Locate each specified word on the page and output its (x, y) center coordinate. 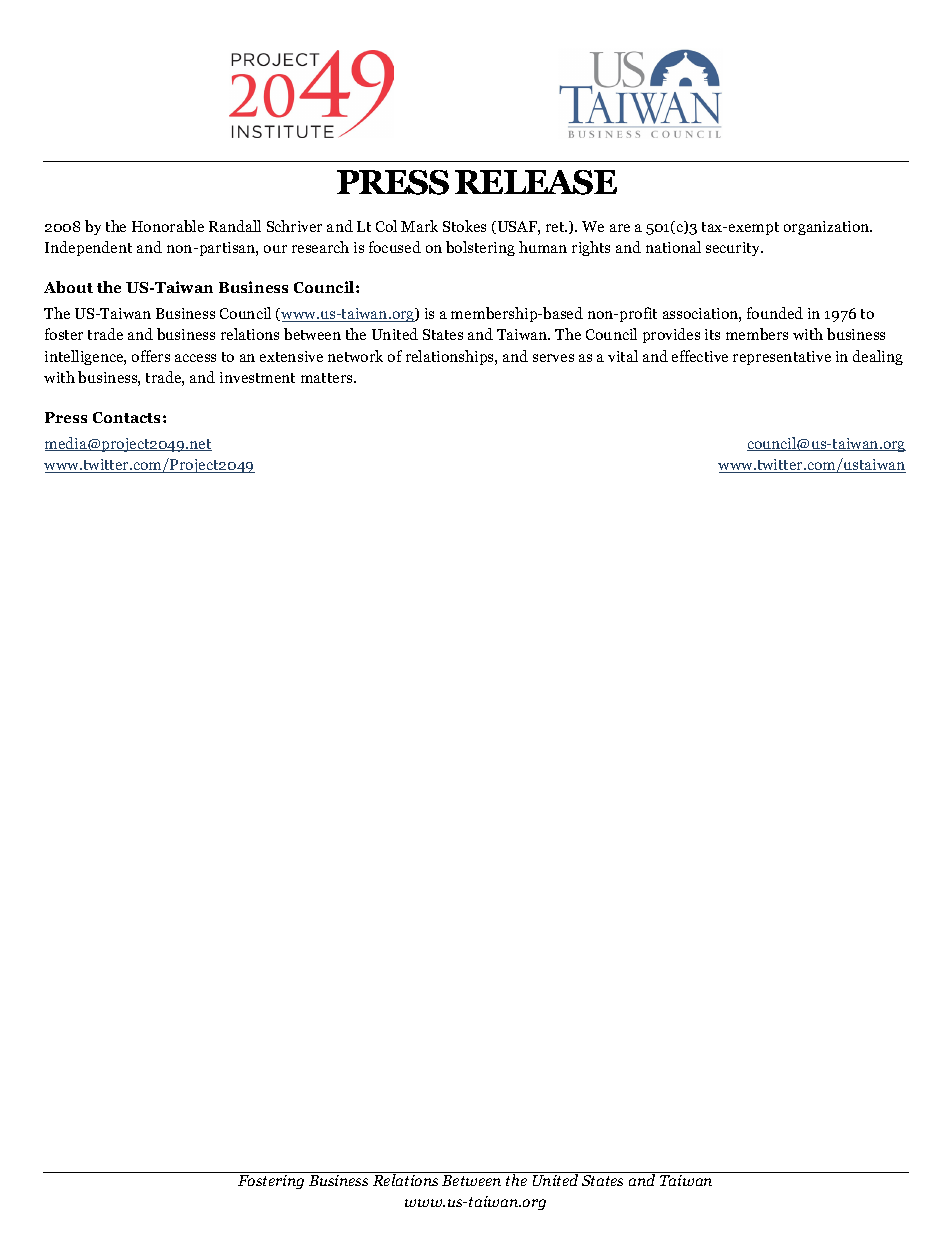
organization (828, 228)
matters (328, 378)
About (68, 287)
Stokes (464, 226)
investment (257, 377)
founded (775, 313)
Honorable (168, 226)
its (712, 334)
